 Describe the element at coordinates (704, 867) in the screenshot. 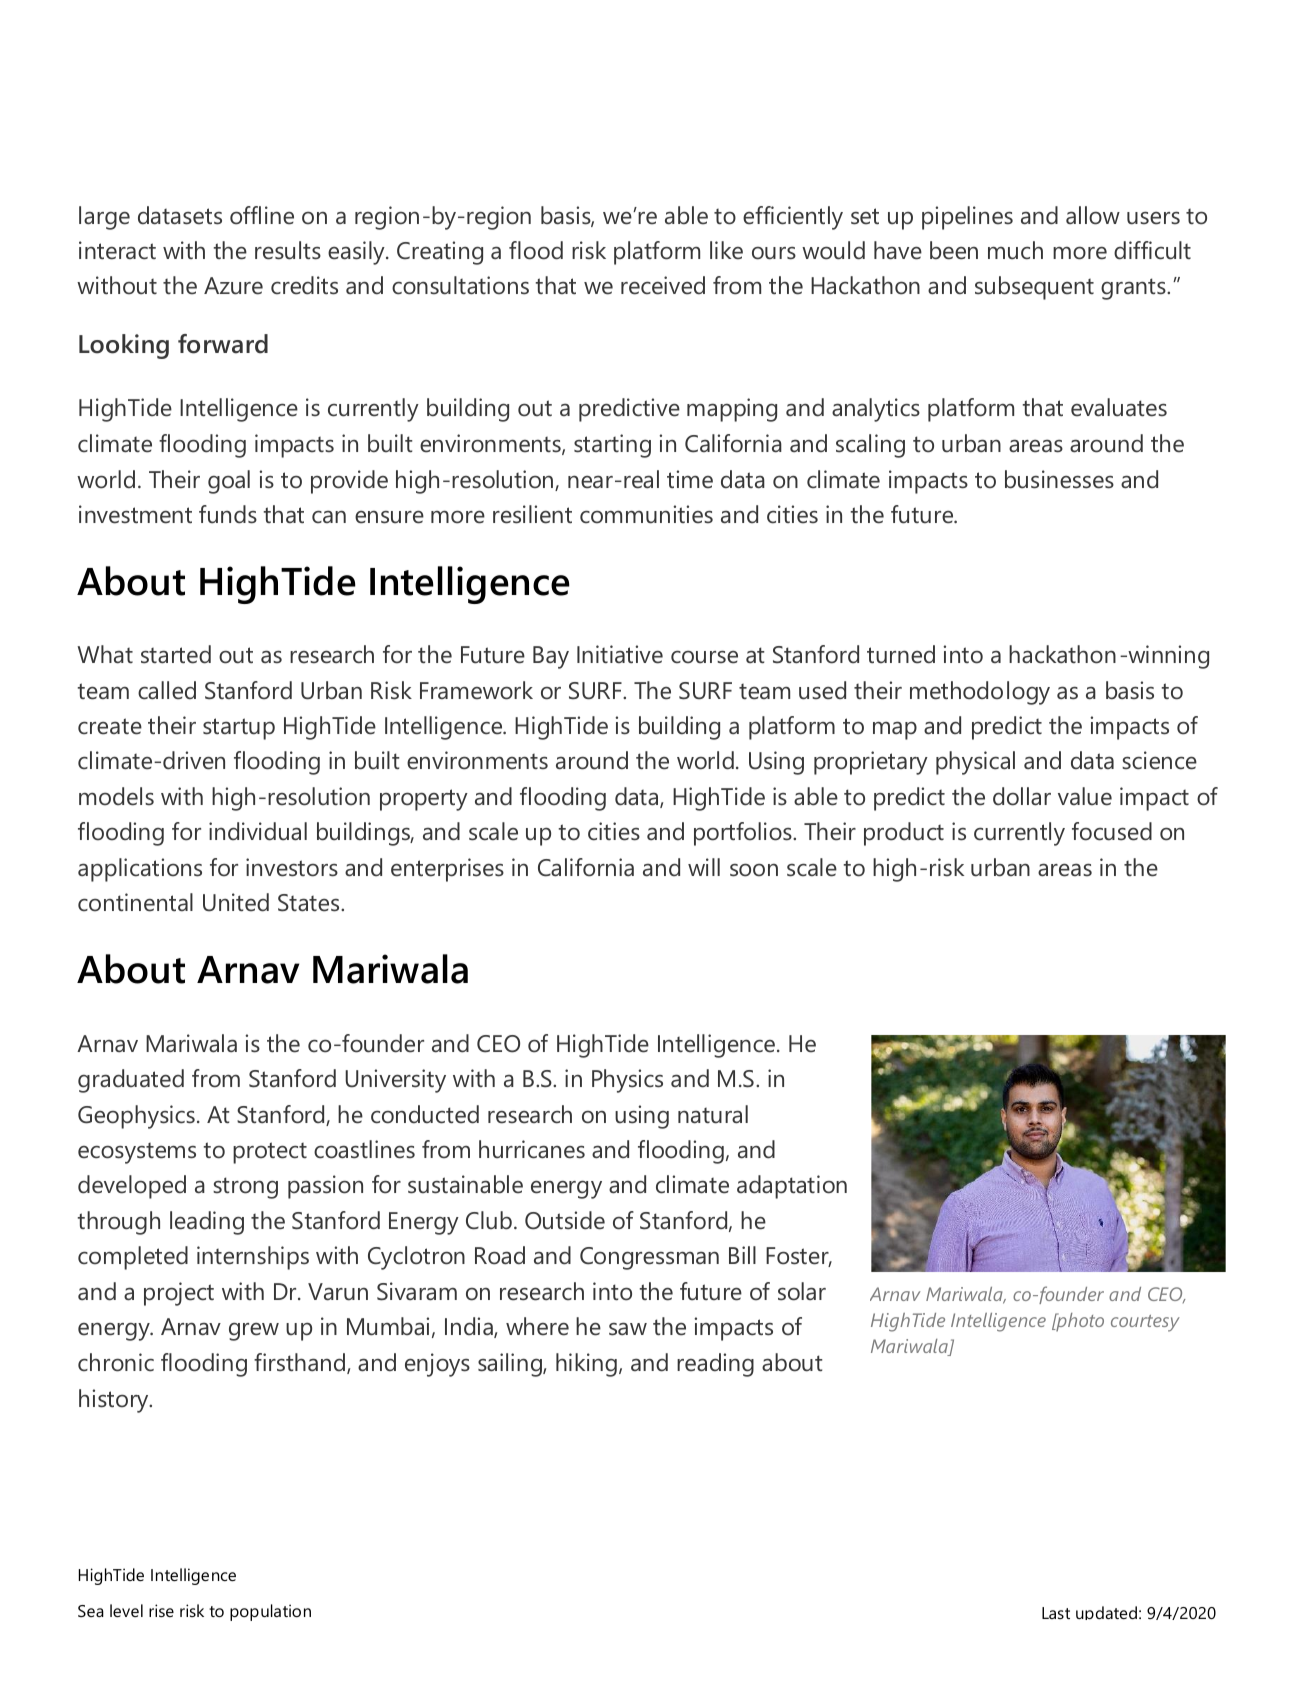

I see `will` at that location.
